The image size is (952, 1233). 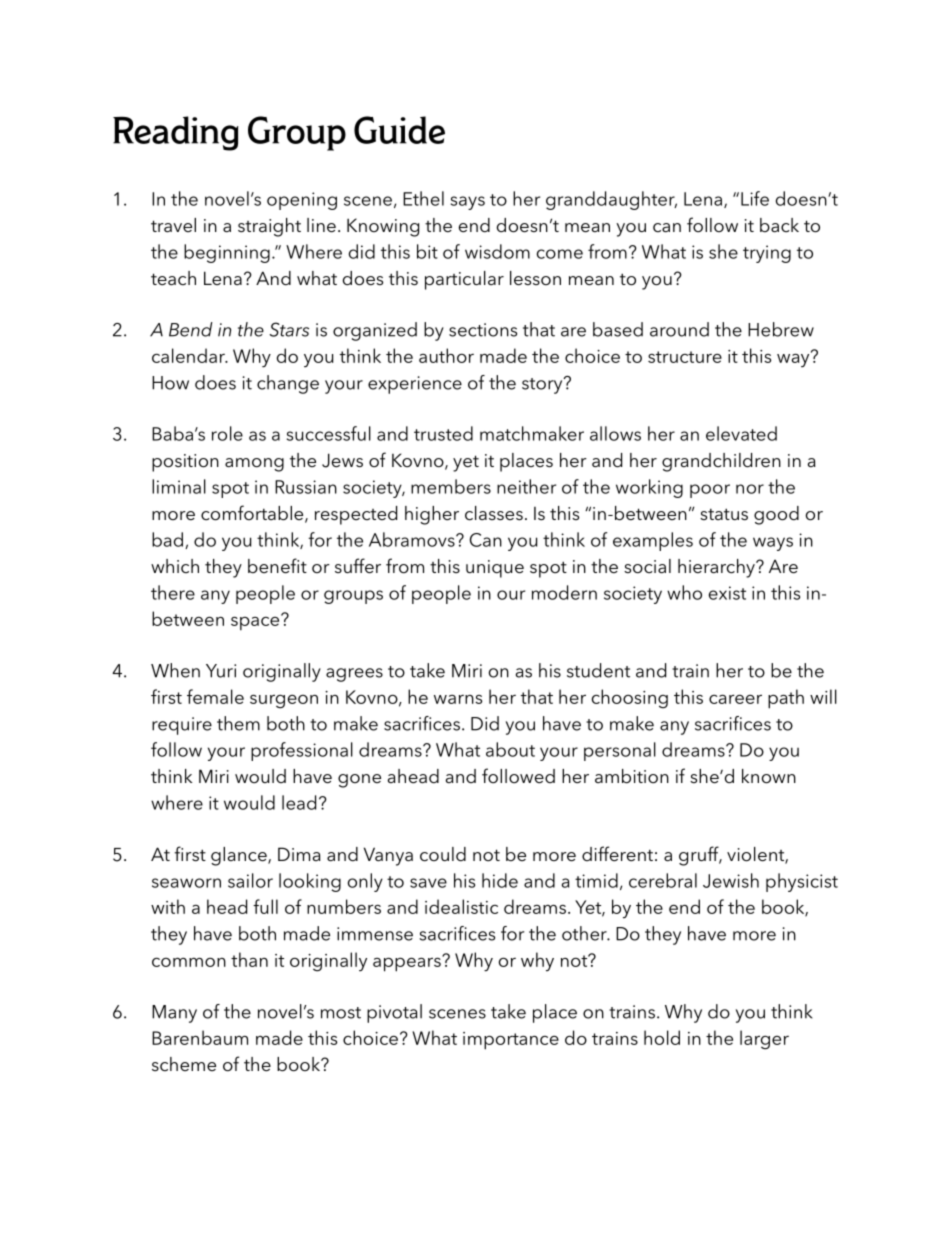 I want to click on says, so click(x=468, y=203).
